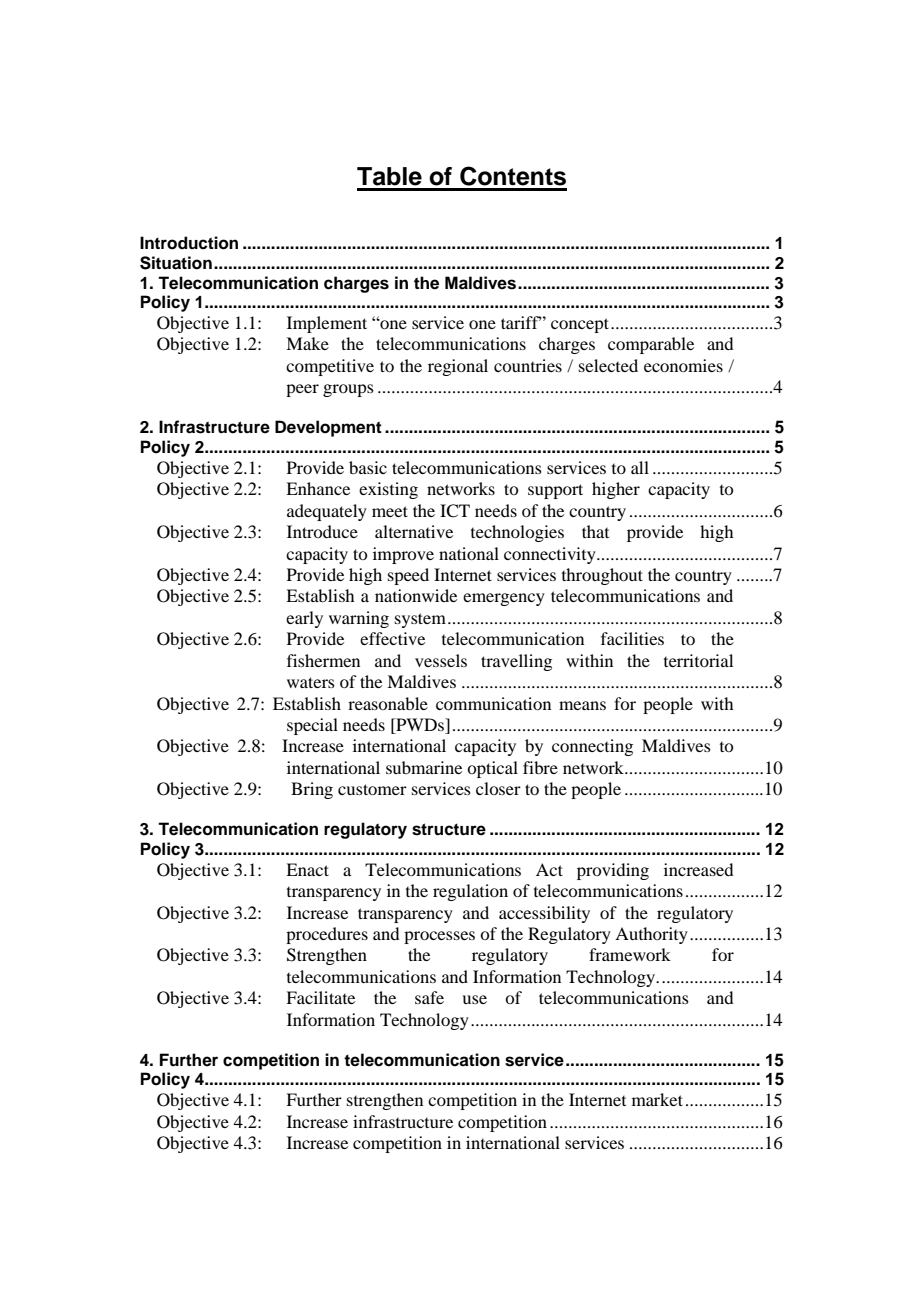 This page has height=1308, width=924. Describe the element at coordinates (416, 595) in the page. I see `nationwide` at that location.
